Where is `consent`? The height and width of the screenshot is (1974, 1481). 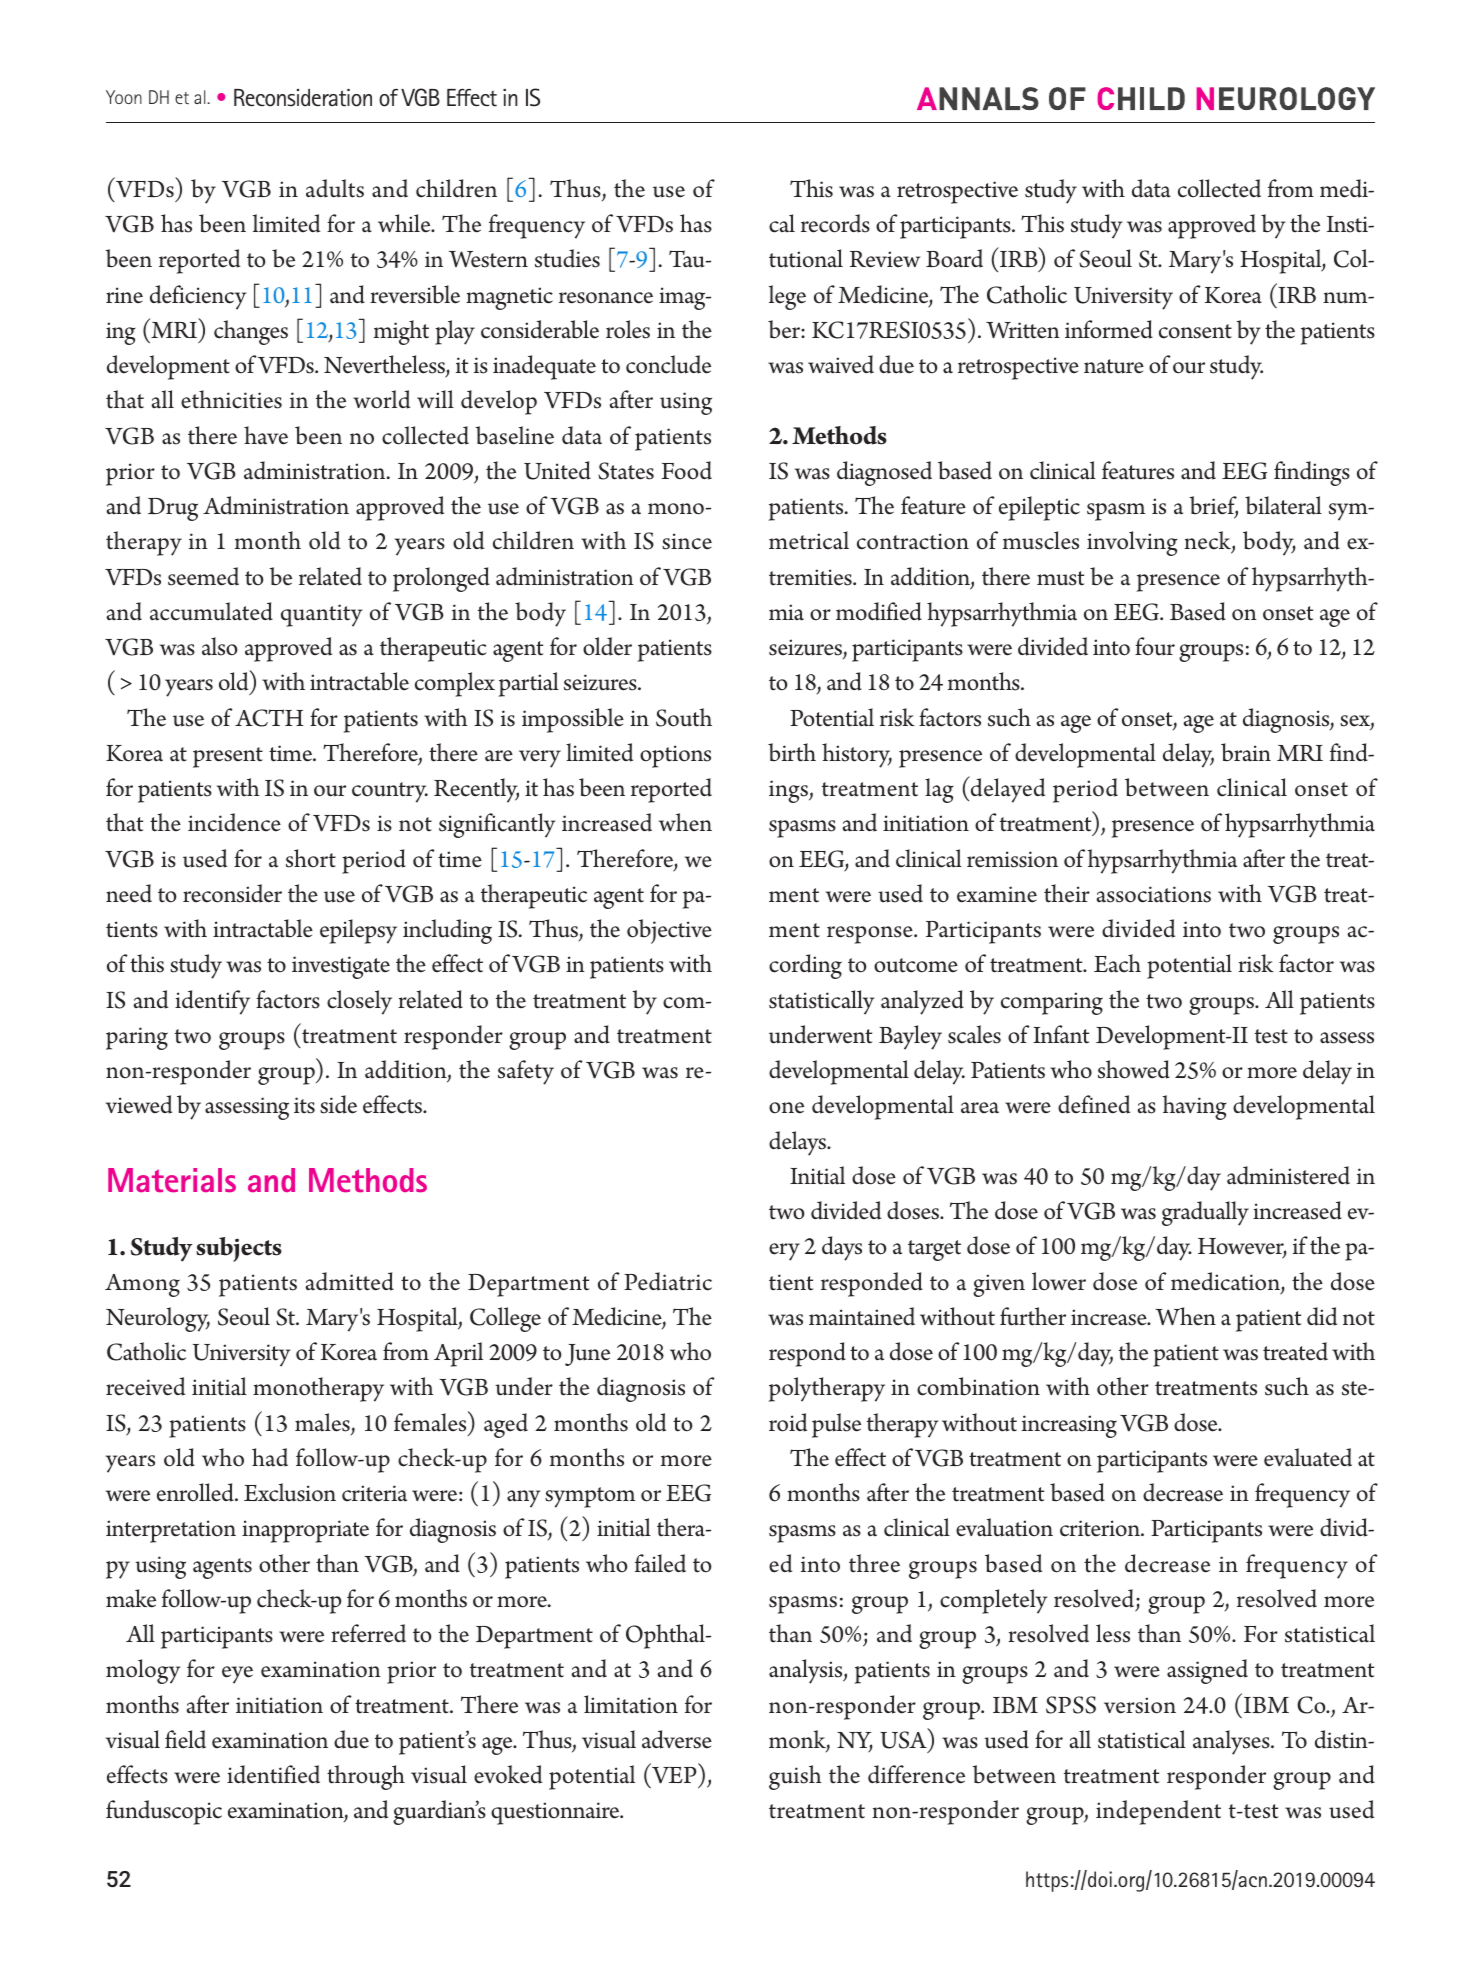 consent is located at coordinates (1195, 331).
